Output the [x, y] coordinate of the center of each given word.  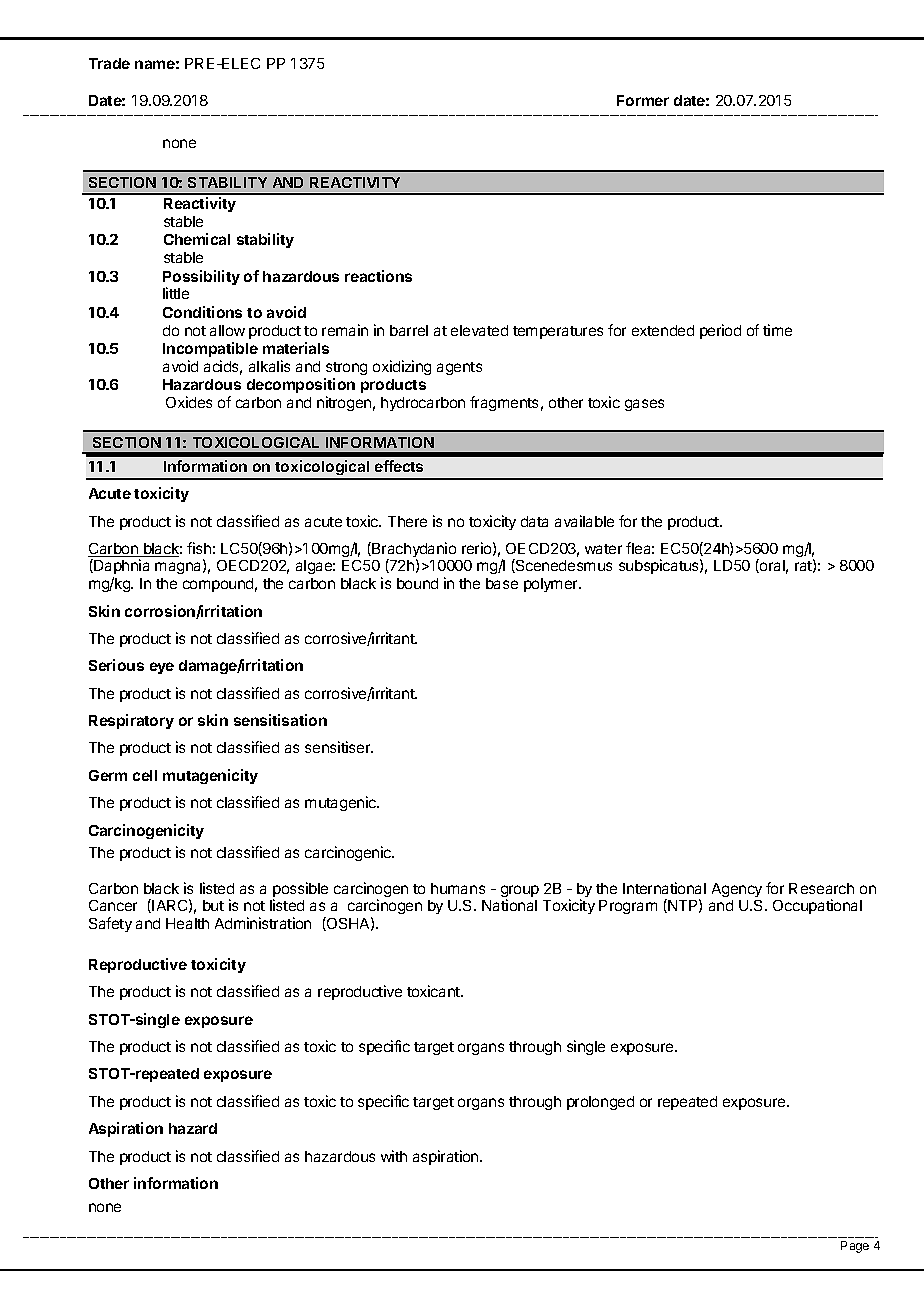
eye [162, 668]
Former [643, 100]
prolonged [600, 1103]
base [502, 583]
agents [459, 368]
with [394, 1156]
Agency [737, 890]
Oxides [189, 402]
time [777, 330]
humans [458, 888]
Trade [109, 63]
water [603, 549]
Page [855, 1247]
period [720, 331]
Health [187, 923]
